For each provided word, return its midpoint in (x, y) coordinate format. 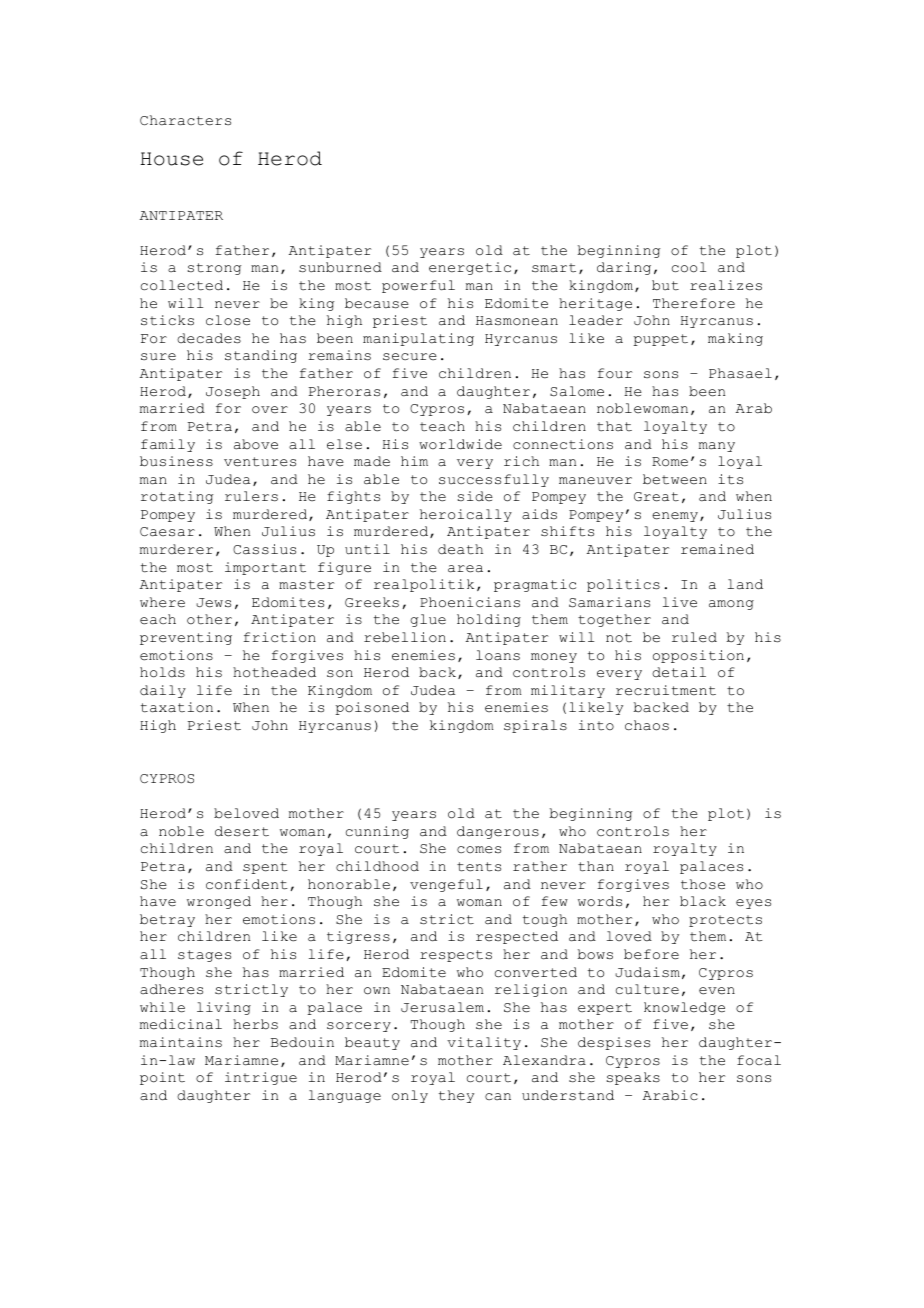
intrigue (261, 1078)
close (228, 320)
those (703, 884)
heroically (466, 515)
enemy (676, 517)
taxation (177, 707)
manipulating (418, 339)
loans (498, 655)
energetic (470, 268)
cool (689, 267)
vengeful (446, 885)
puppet (660, 340)
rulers (251, 496)
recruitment (666, 690)
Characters (185, 120)
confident (247, 884)
